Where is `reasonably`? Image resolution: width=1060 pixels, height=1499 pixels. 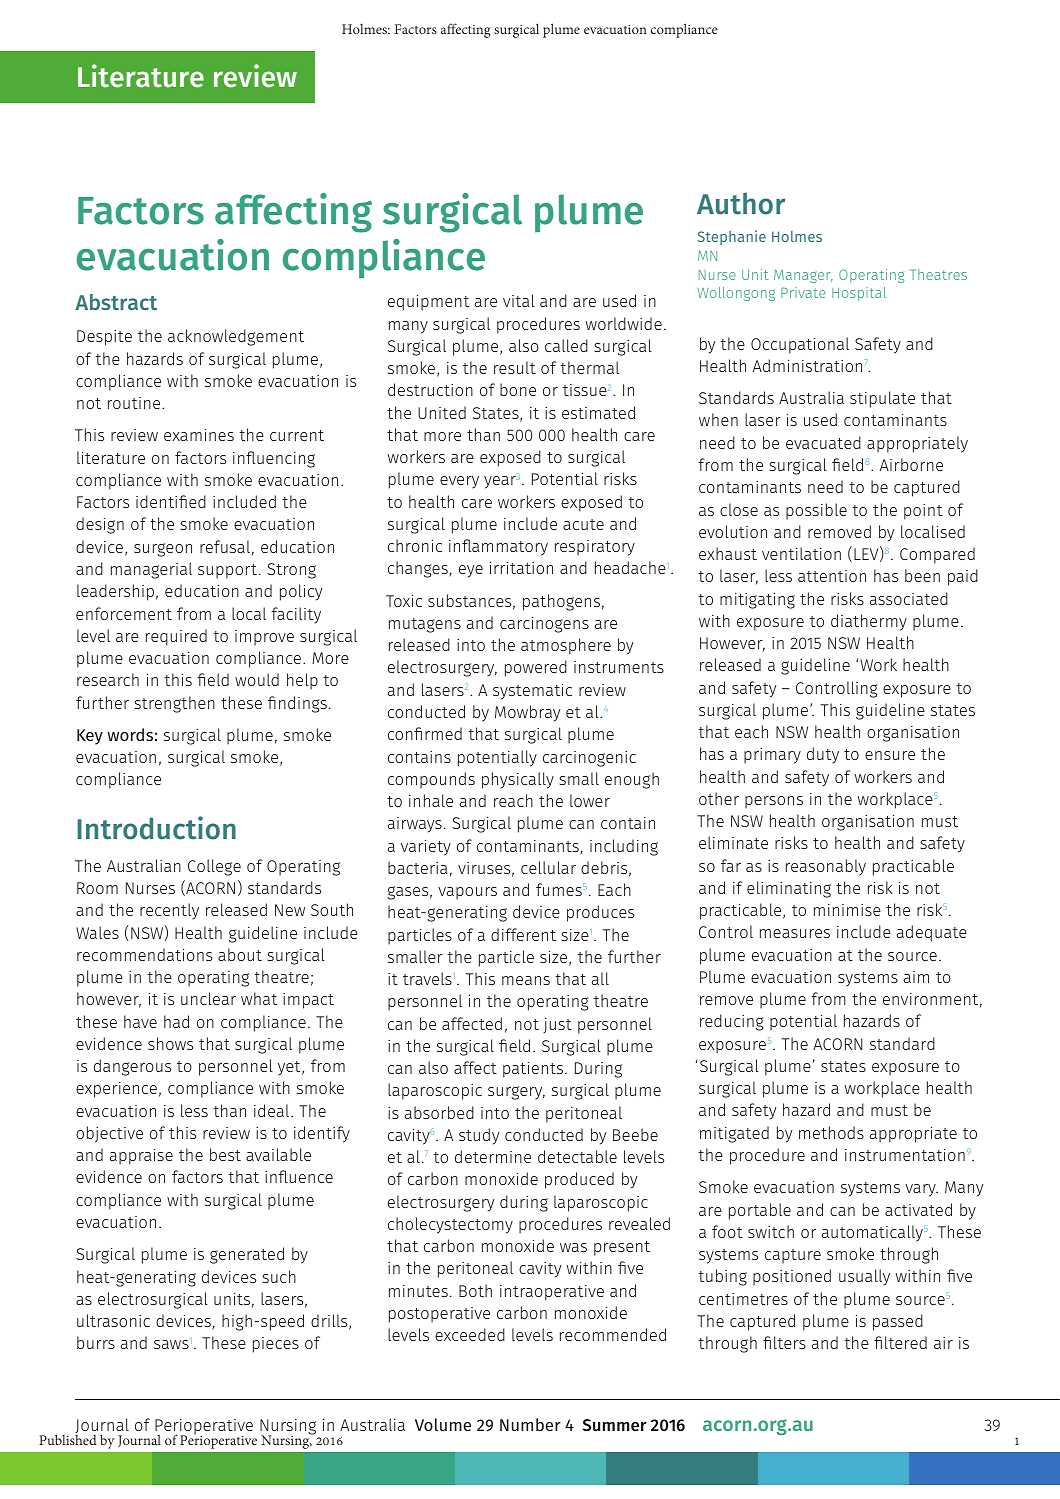 reasonably is located at coordinates (826, 867).
